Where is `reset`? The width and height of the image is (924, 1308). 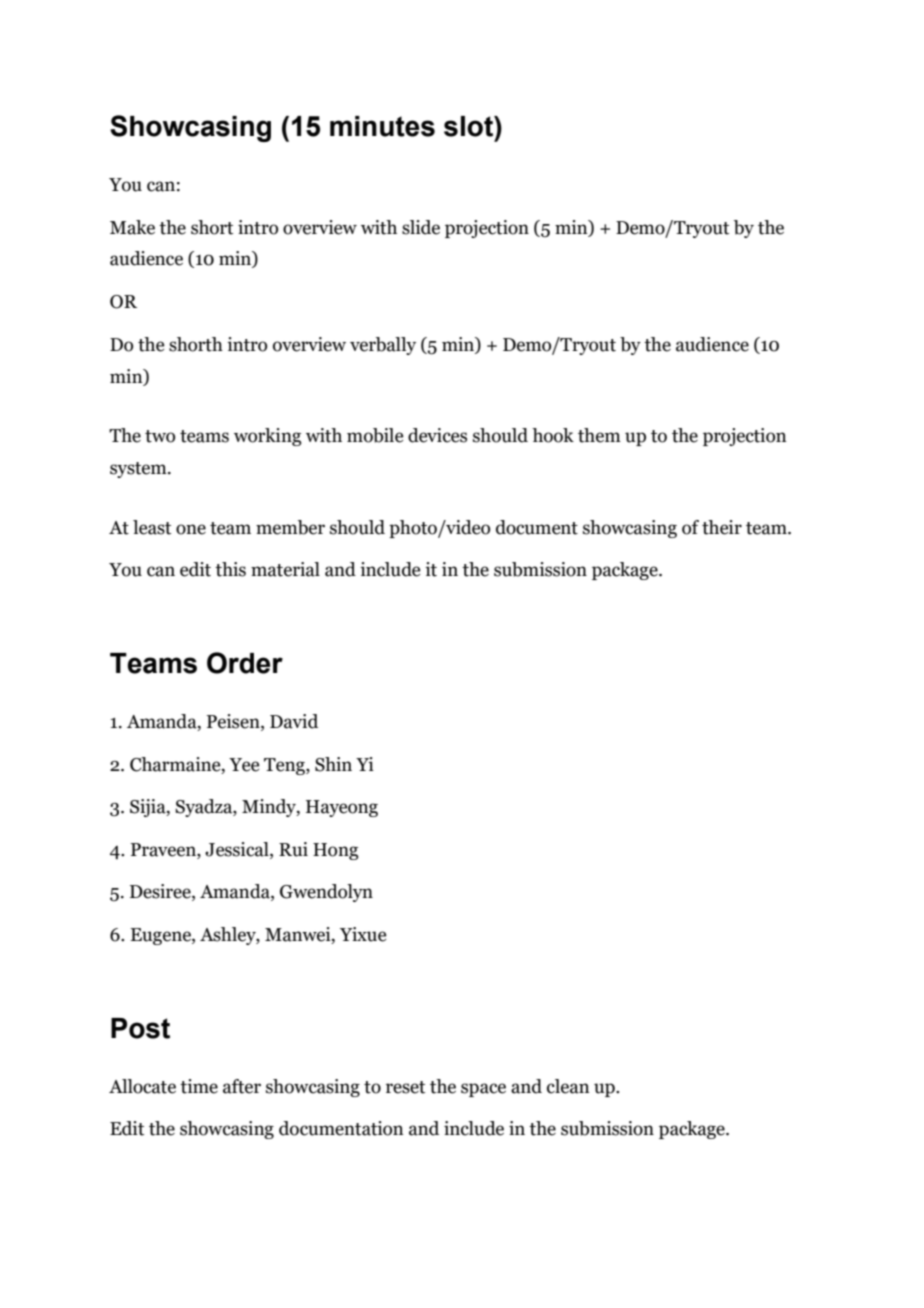 reset is located at coordinates (405, 1087).
